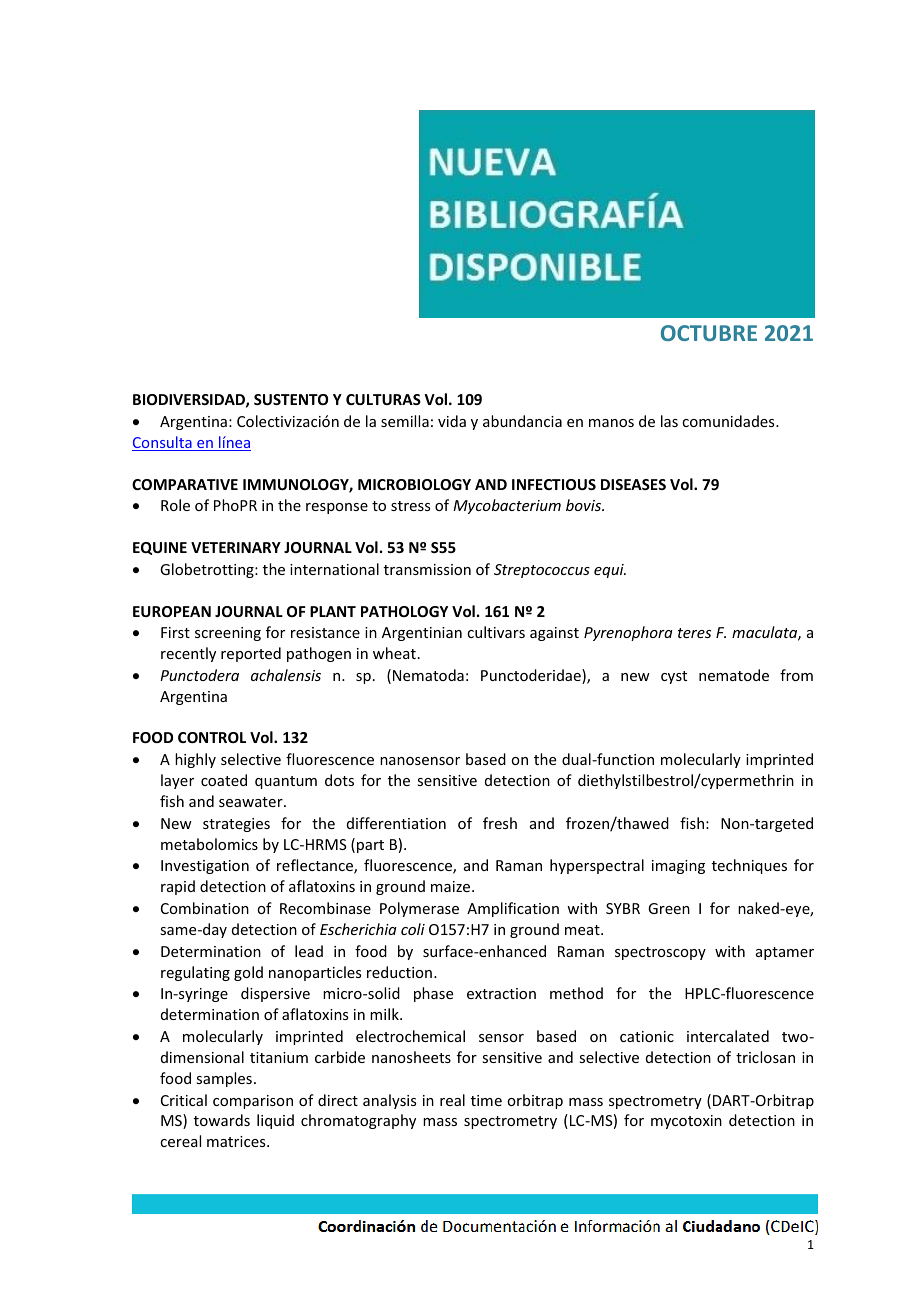  What do you see at coordinates (507, 506) in the page?
I see `Mycobacterium` at bounding box center [507, 506].
